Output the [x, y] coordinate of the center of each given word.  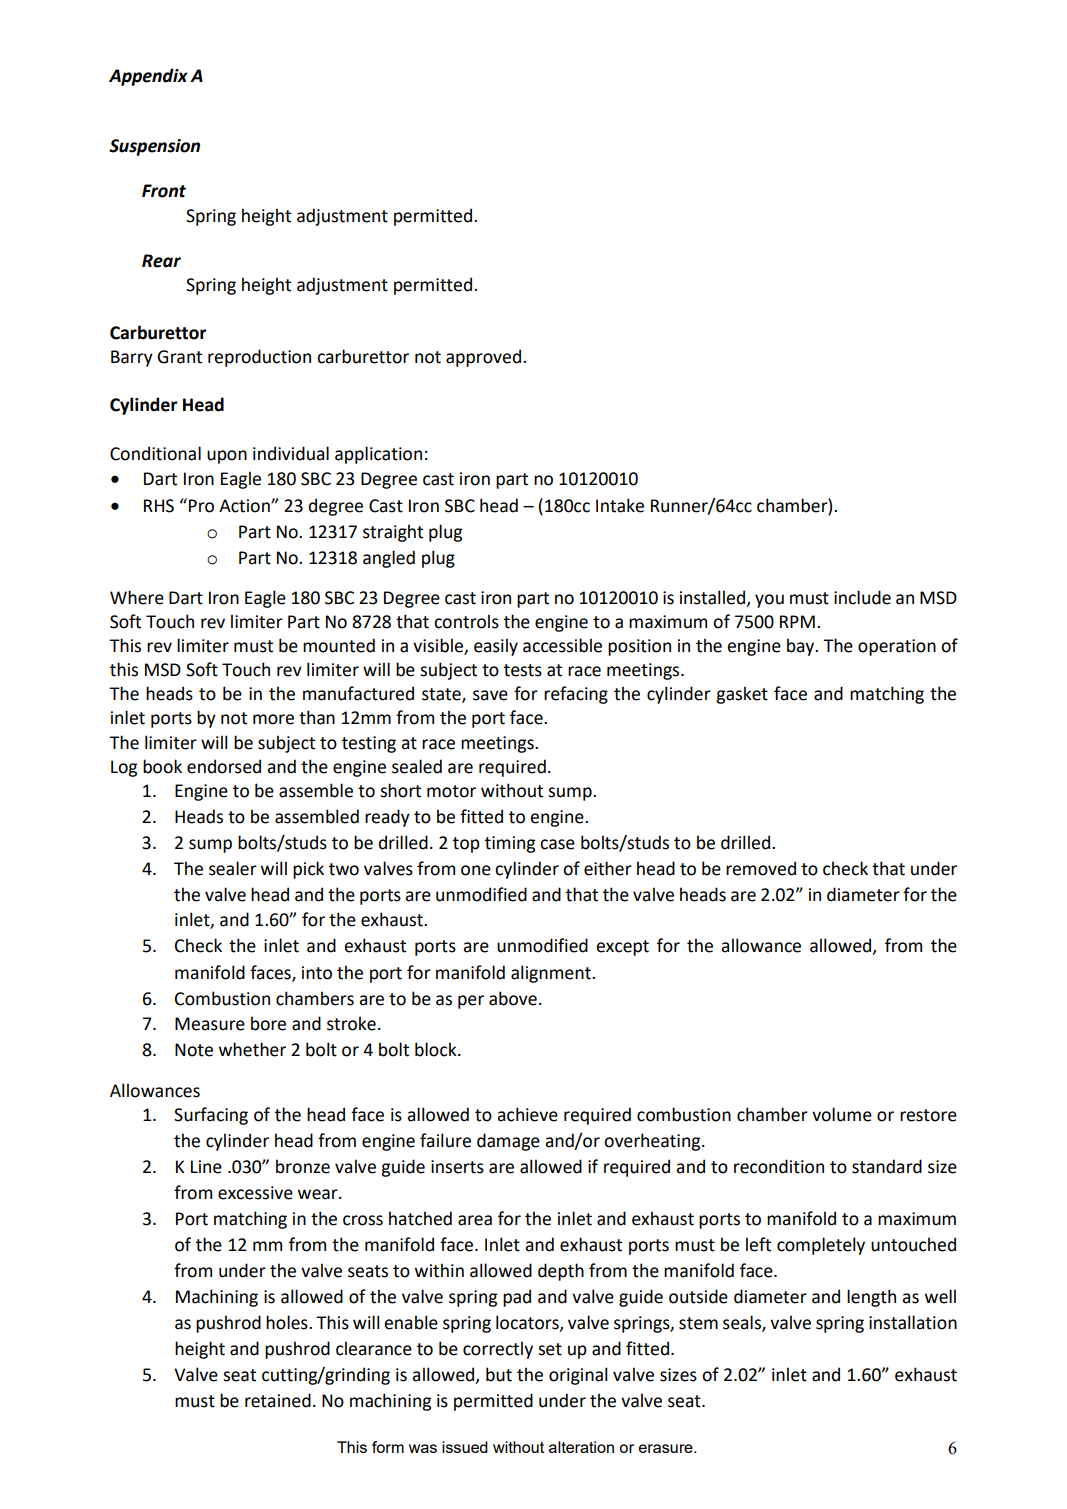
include [862, 597]
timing [510, 844]
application [378, 455]
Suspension [154, 147]
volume [842, 1114]
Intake [620, 505]
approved [483, 358]
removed [761, 868]
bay [802, 647]
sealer [233, 868]
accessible [562, 645]
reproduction [259, 358]
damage [508, 1142]
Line [206, 1167]
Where [137, 597]
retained [278, 1400]
